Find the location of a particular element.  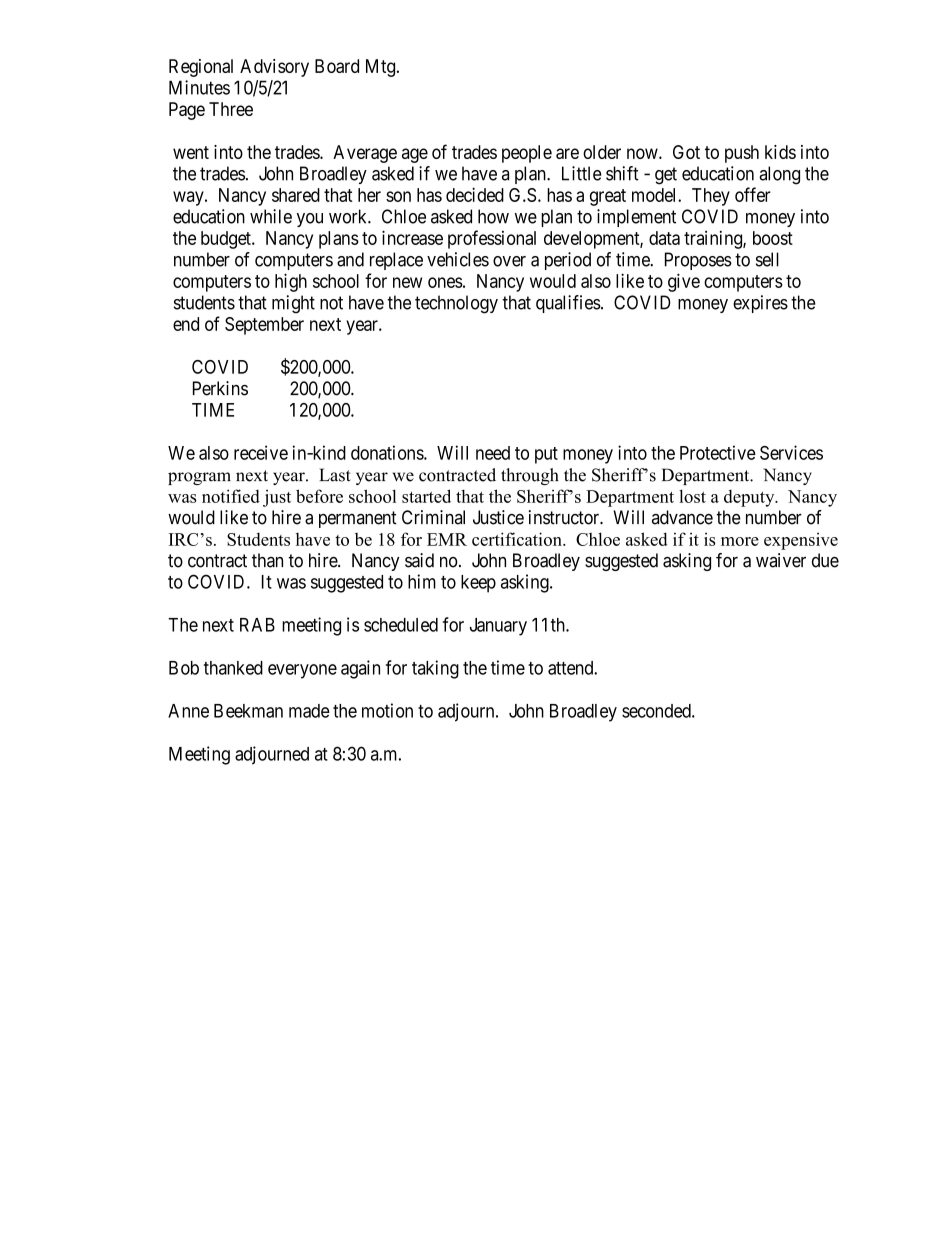

Protective is located at coordinates (718, 452).
